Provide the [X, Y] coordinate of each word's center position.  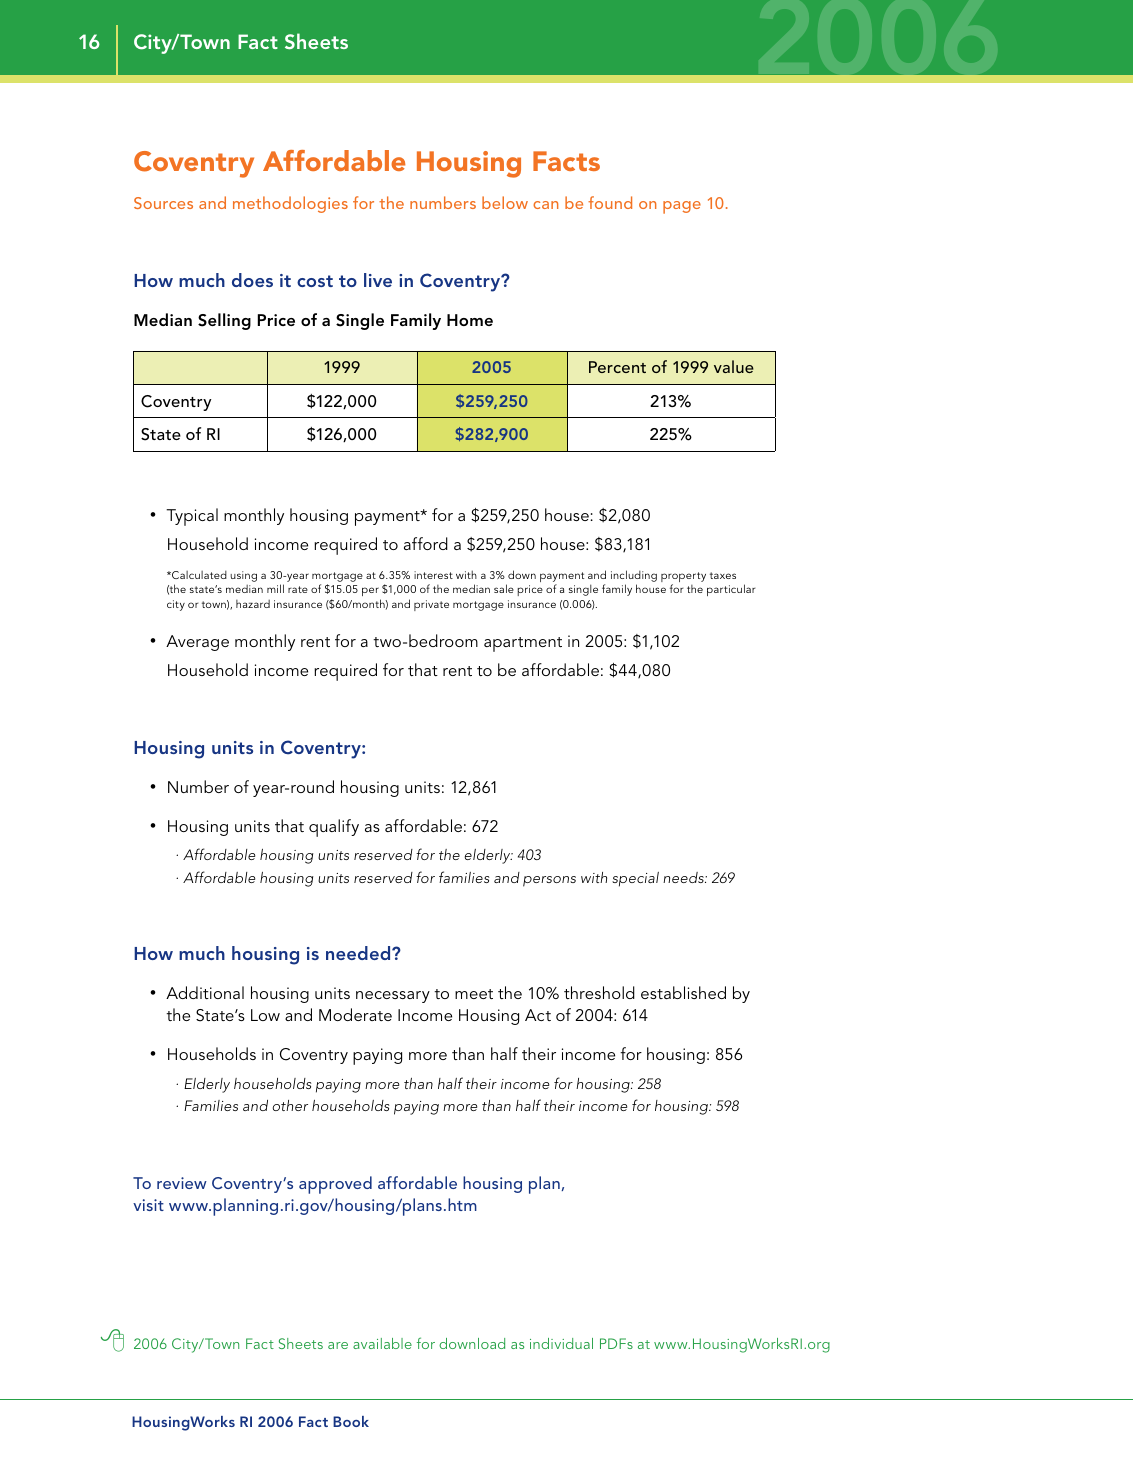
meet [474, 994]
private [431, 605]
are [338, 1345]
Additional [205, 992]
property [683, 577]
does [252, 280]
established [683, 992]
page [682, 207]
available [382, 1343]
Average [197, 643]
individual [561, 1343]
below [505, 202]
